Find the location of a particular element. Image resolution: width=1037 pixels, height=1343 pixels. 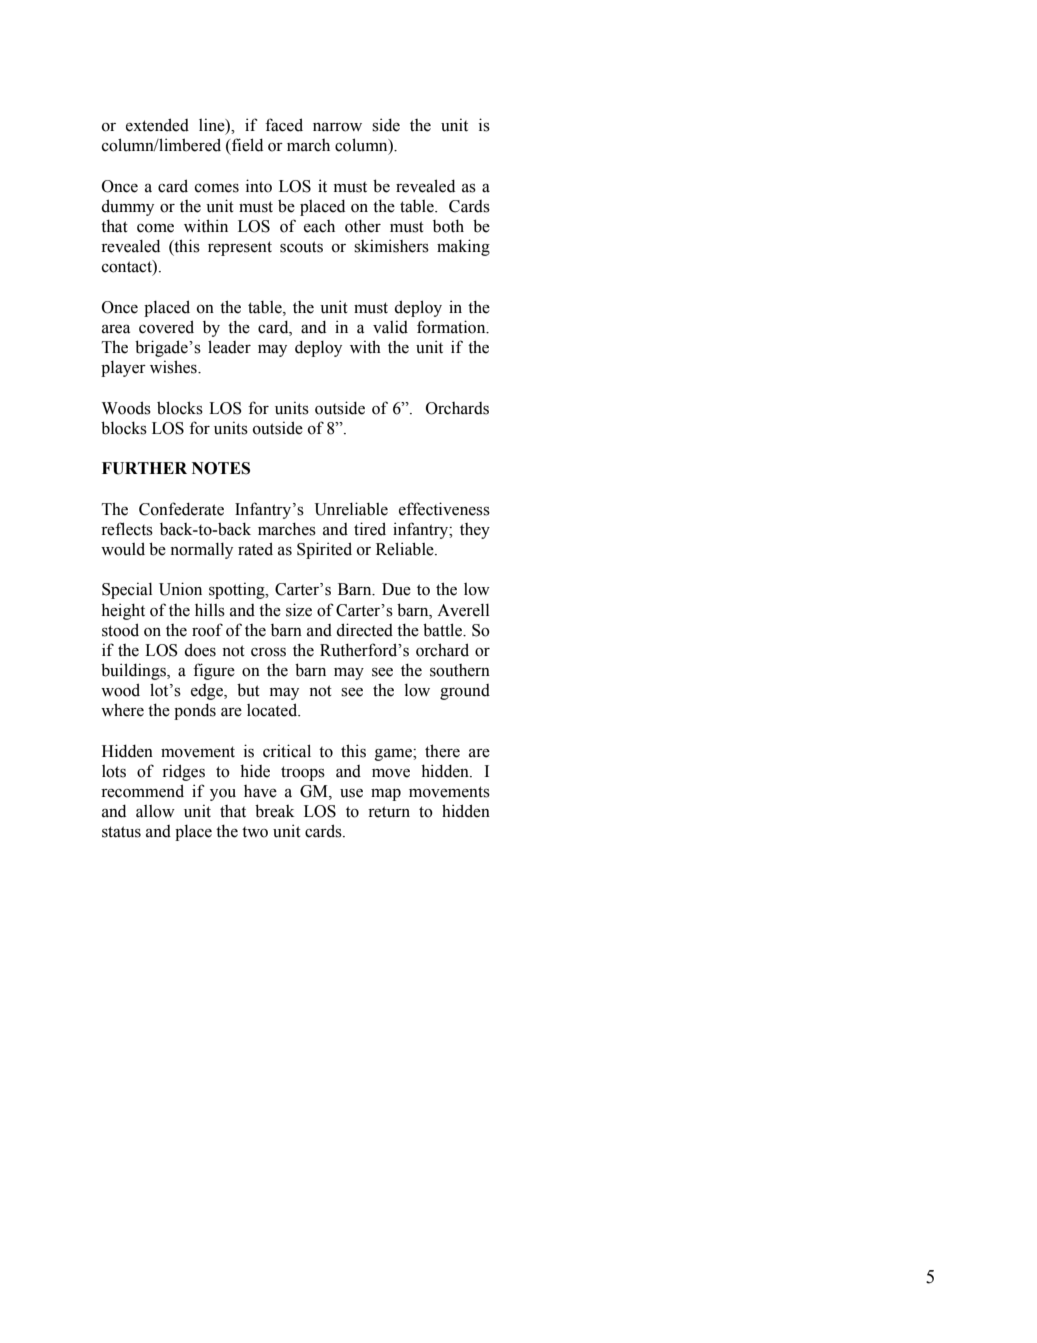

effectiveness is located at coordinates (444, 509).
